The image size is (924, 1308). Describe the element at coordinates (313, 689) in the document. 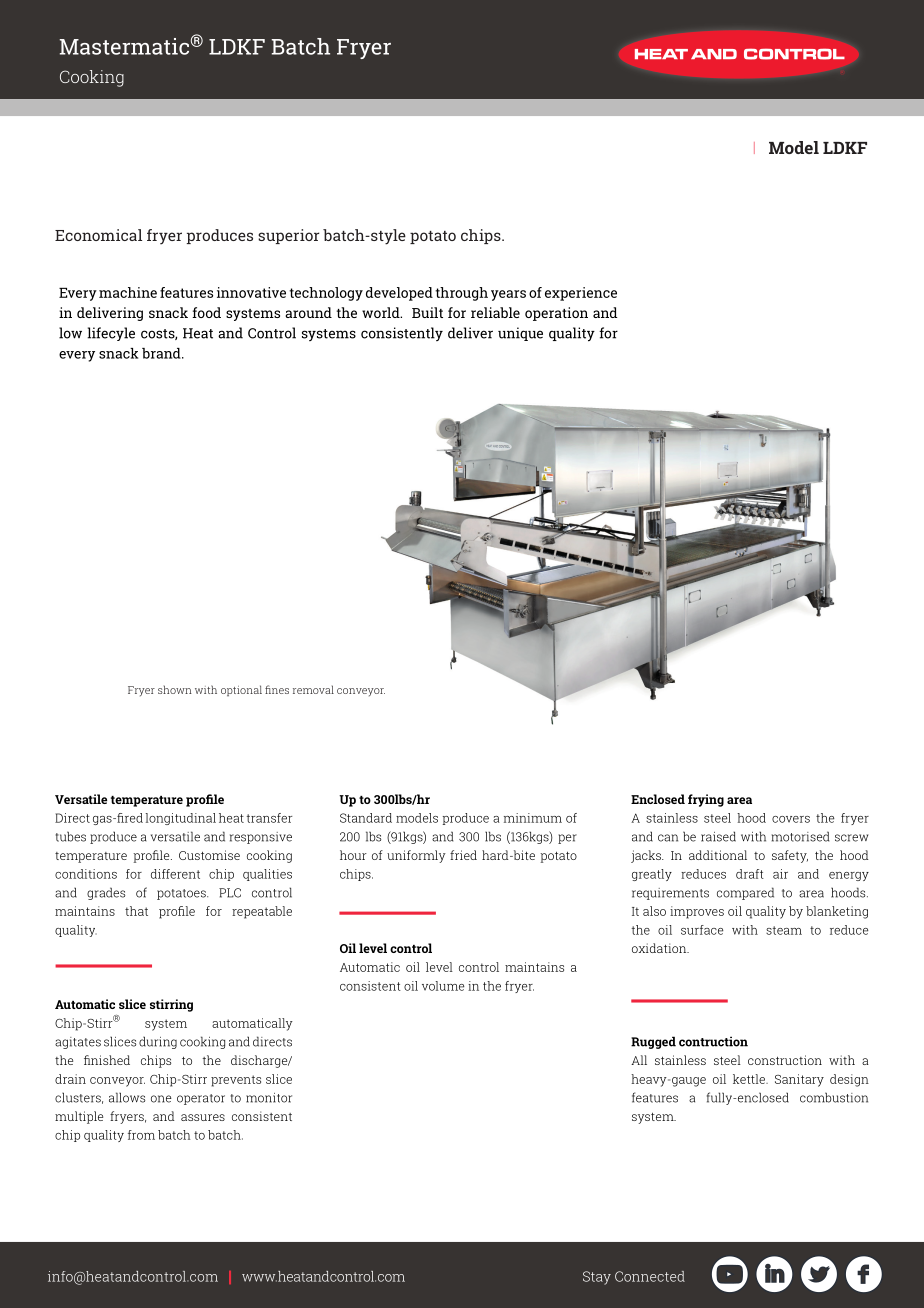

I see `removal` at that location.
